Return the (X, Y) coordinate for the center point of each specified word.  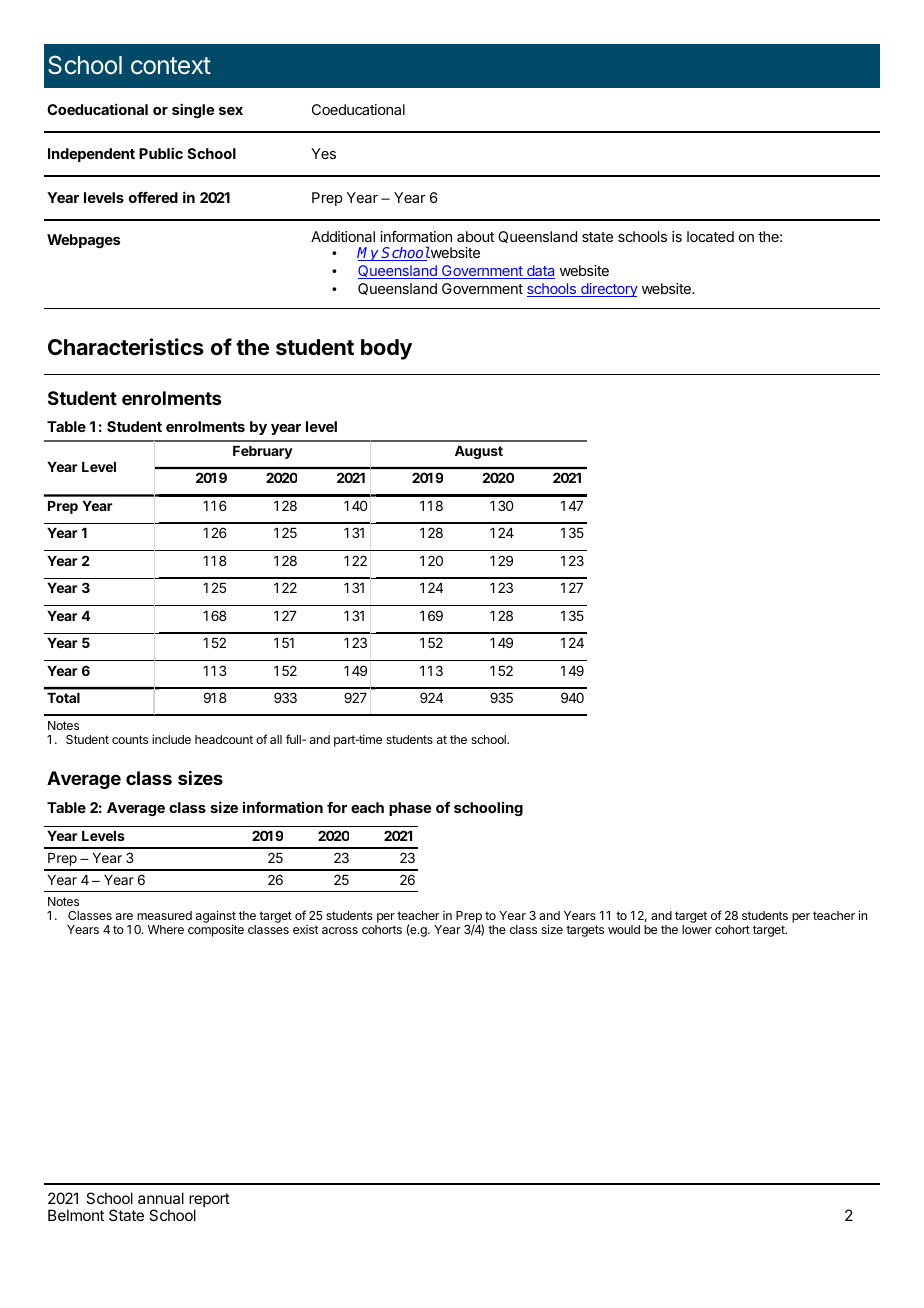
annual (161, 1198)
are (124, 916)
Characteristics (126, 347)
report (209, 1201)
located (710, 236)
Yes (323, 153)
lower (697, 929)
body (386, 349)
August (479, 452)
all (276, 739)
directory (608, 290)
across (340, 930)
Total (63, 698)
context (171, 66)
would (624, 929)
